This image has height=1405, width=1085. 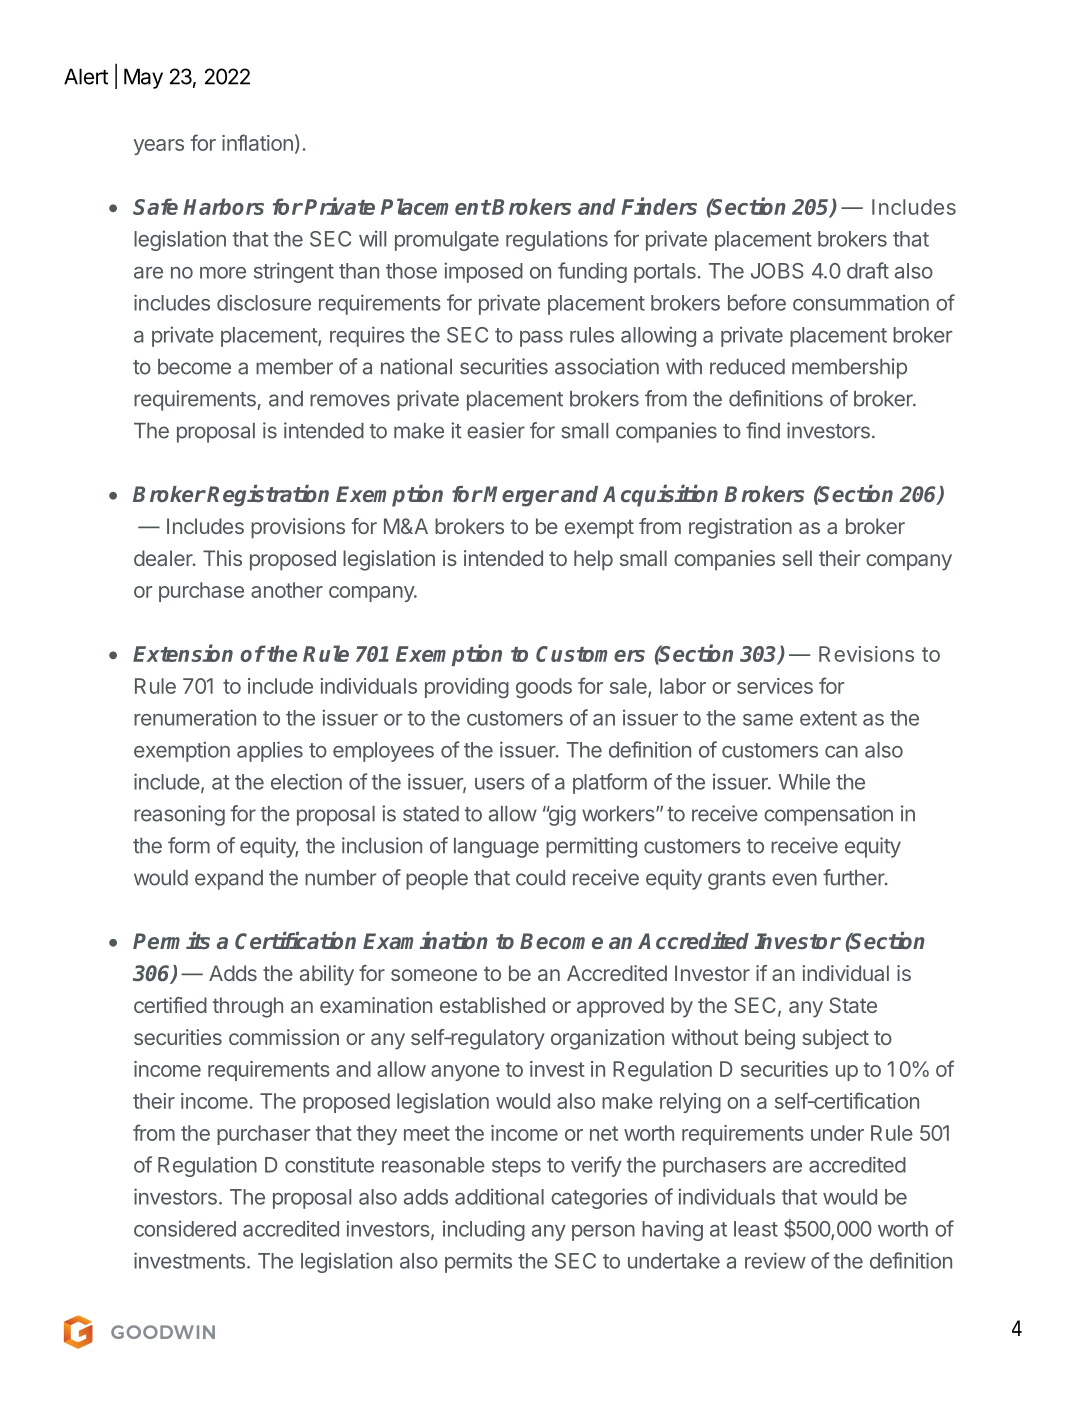 I want to click on even, so click(x=794, y=879).
